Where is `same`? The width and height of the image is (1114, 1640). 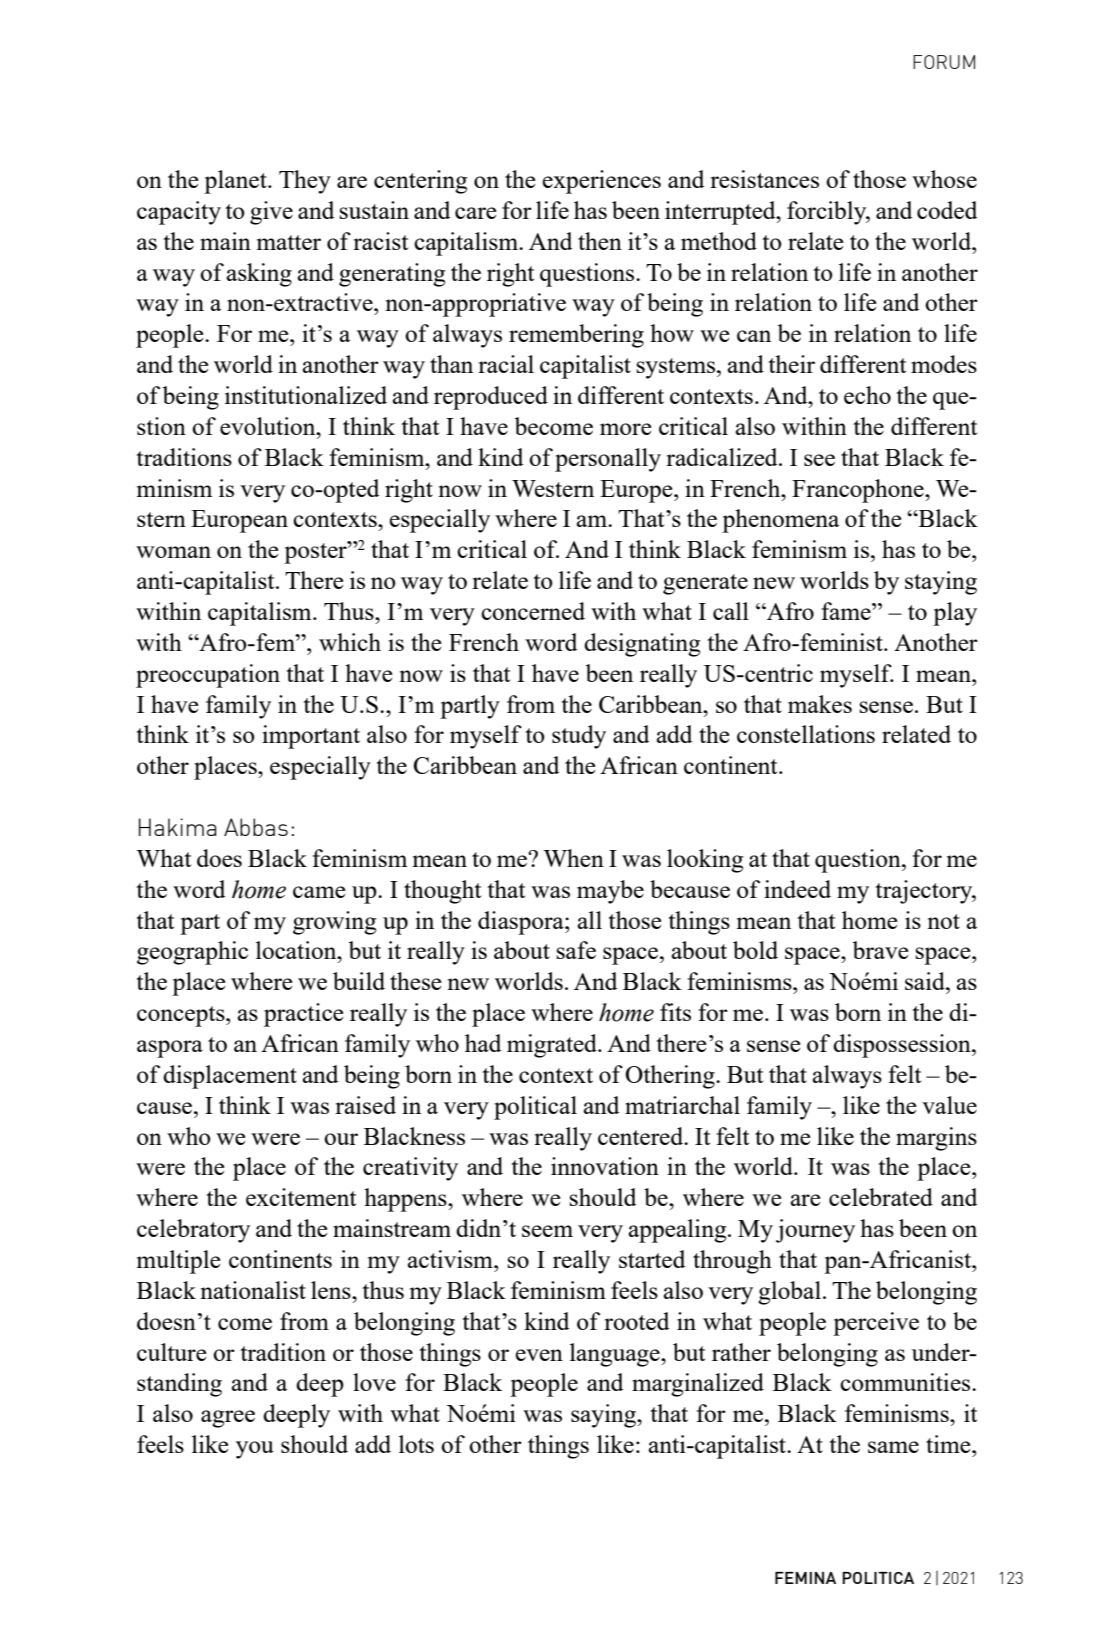
same is located at coordinates (893, 1447).
